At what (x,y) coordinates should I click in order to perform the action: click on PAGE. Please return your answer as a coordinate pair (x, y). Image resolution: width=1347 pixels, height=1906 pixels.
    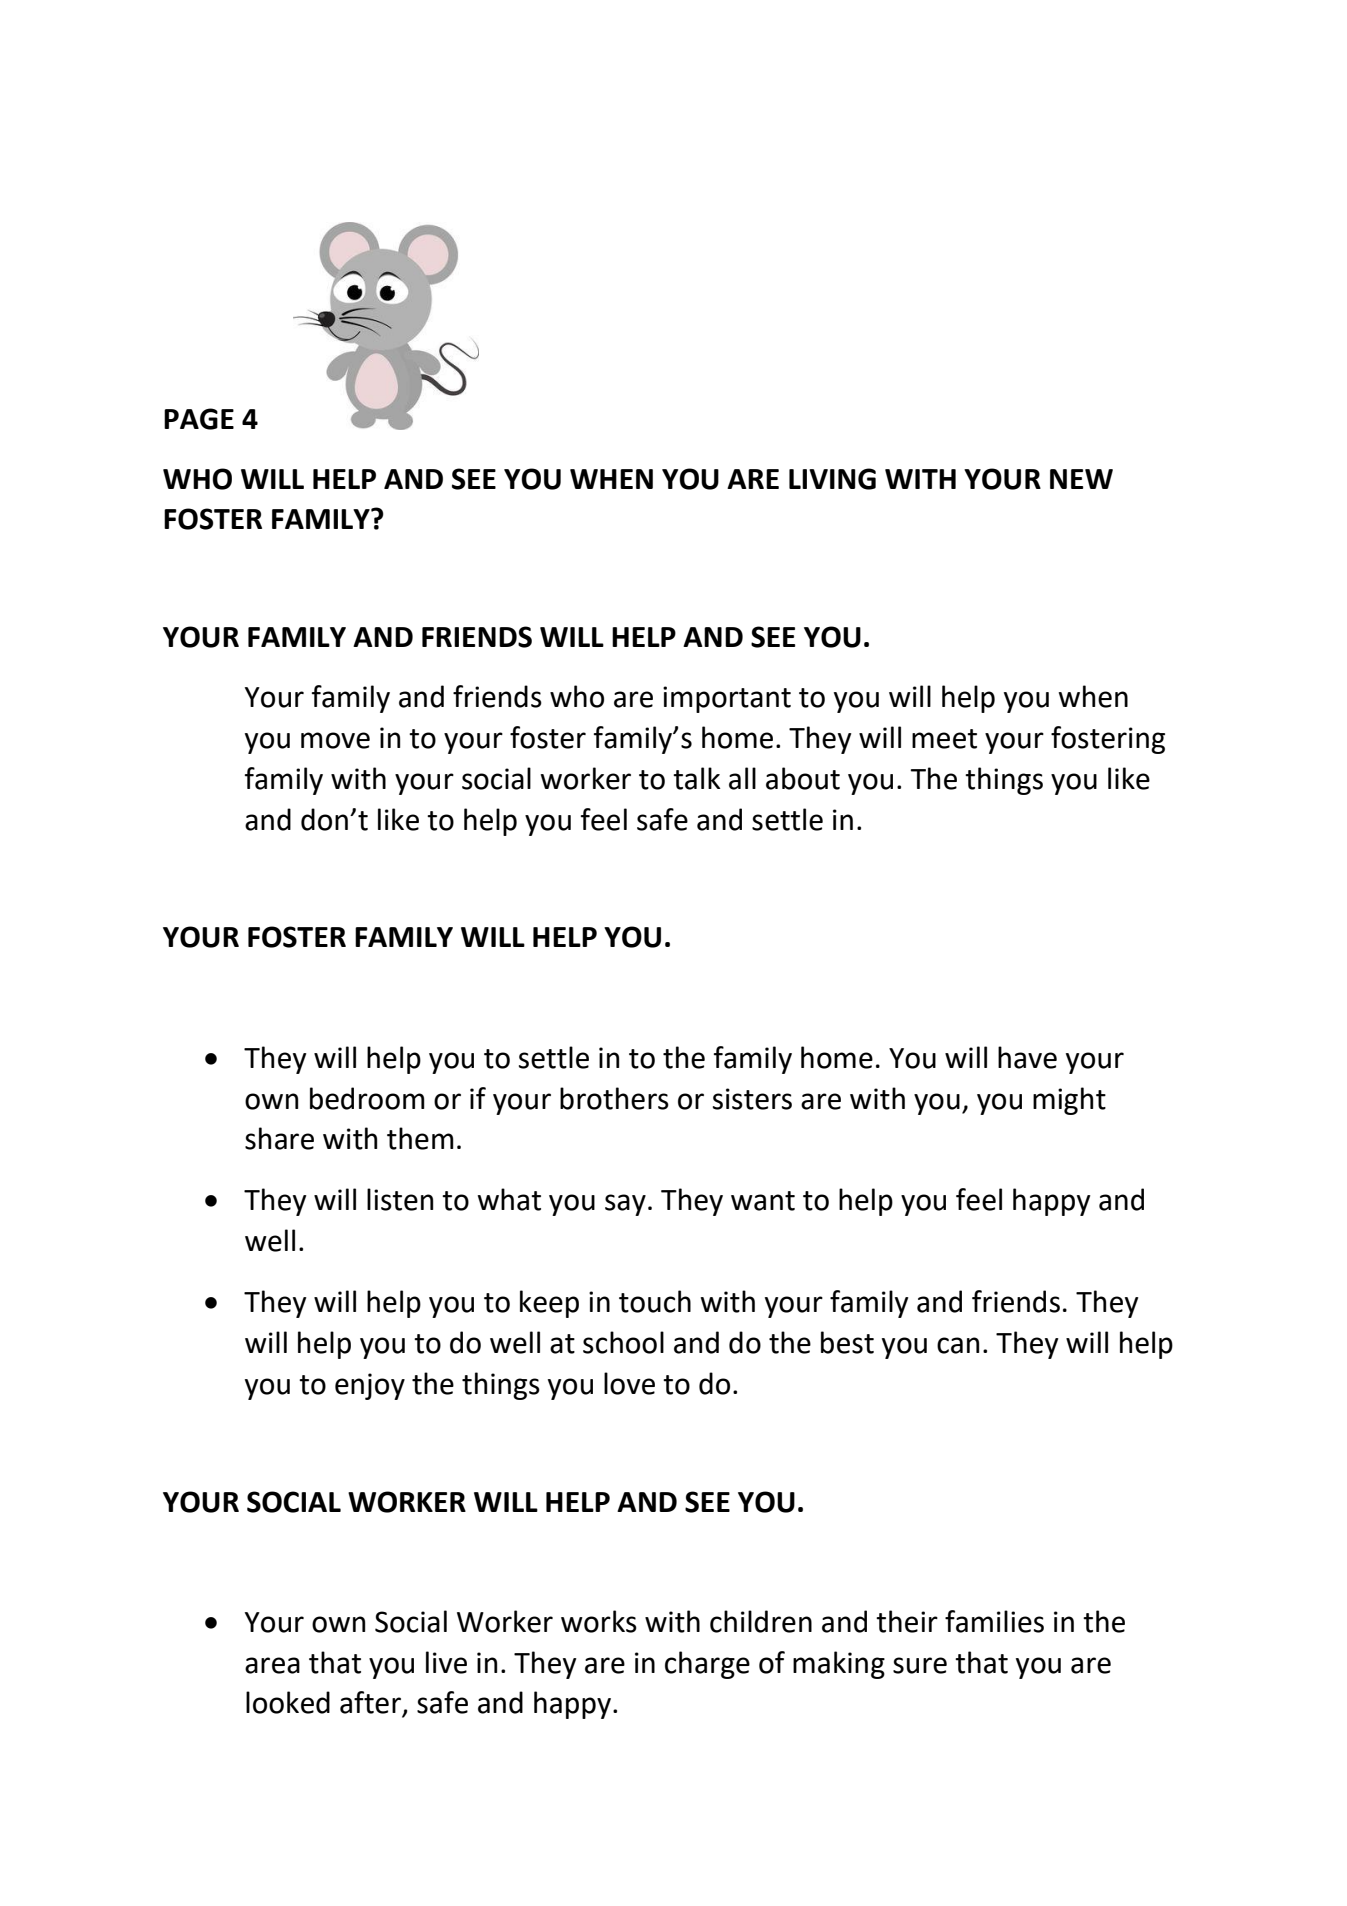
    Looking at the image, I should click on (199, 419).
